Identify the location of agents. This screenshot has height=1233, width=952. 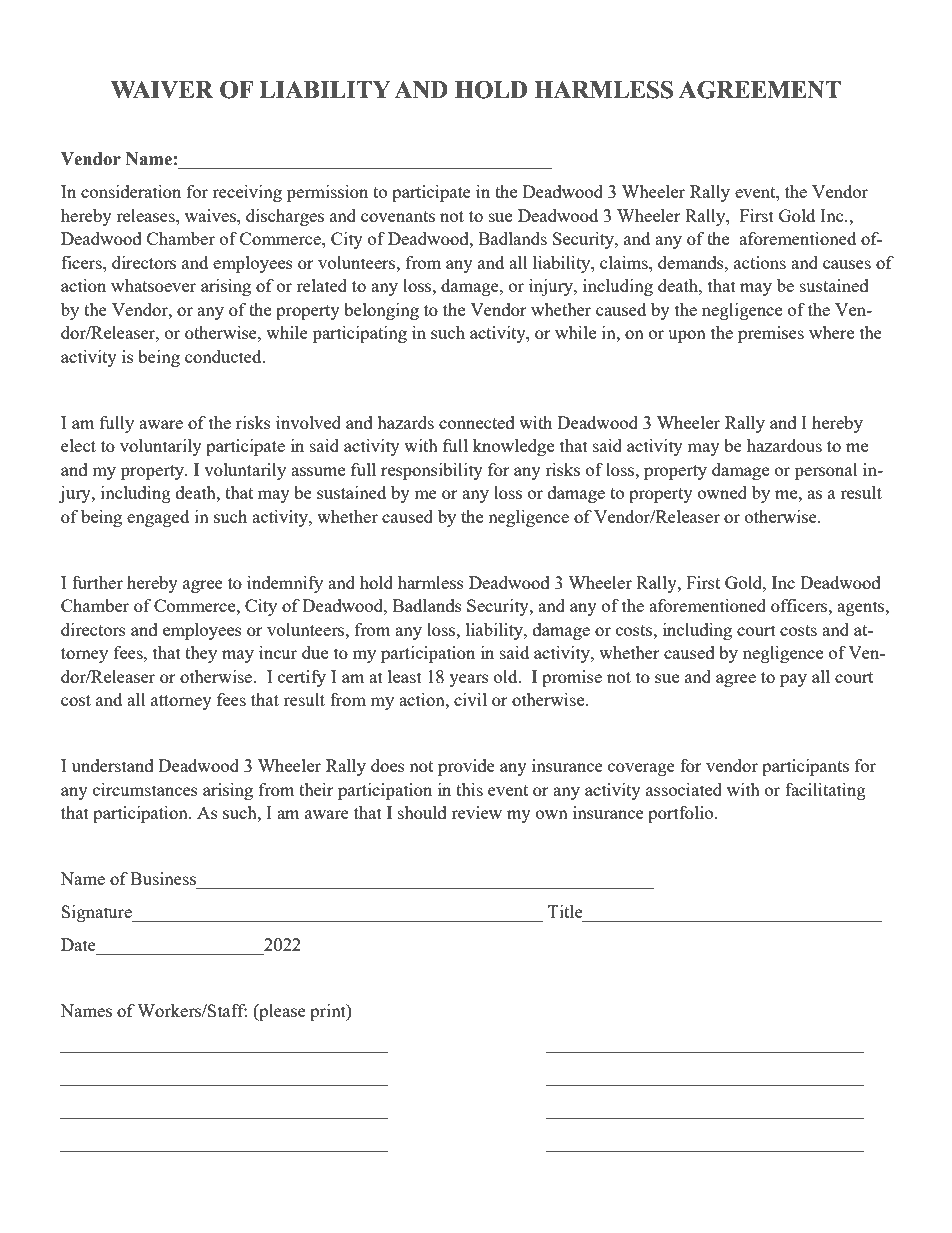
(862, 608).
